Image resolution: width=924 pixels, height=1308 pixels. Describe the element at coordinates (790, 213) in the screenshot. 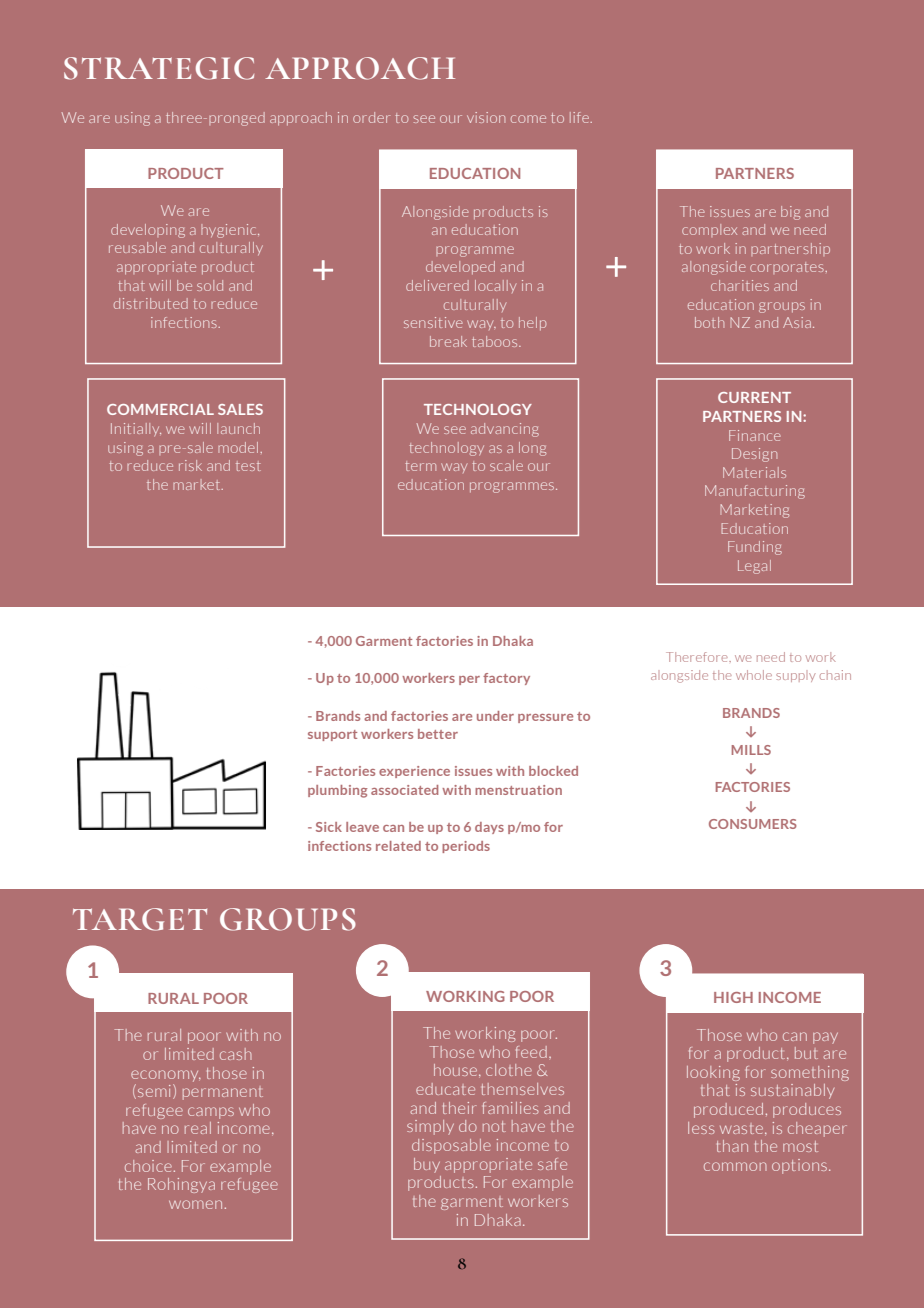

I see `big` at that location.
